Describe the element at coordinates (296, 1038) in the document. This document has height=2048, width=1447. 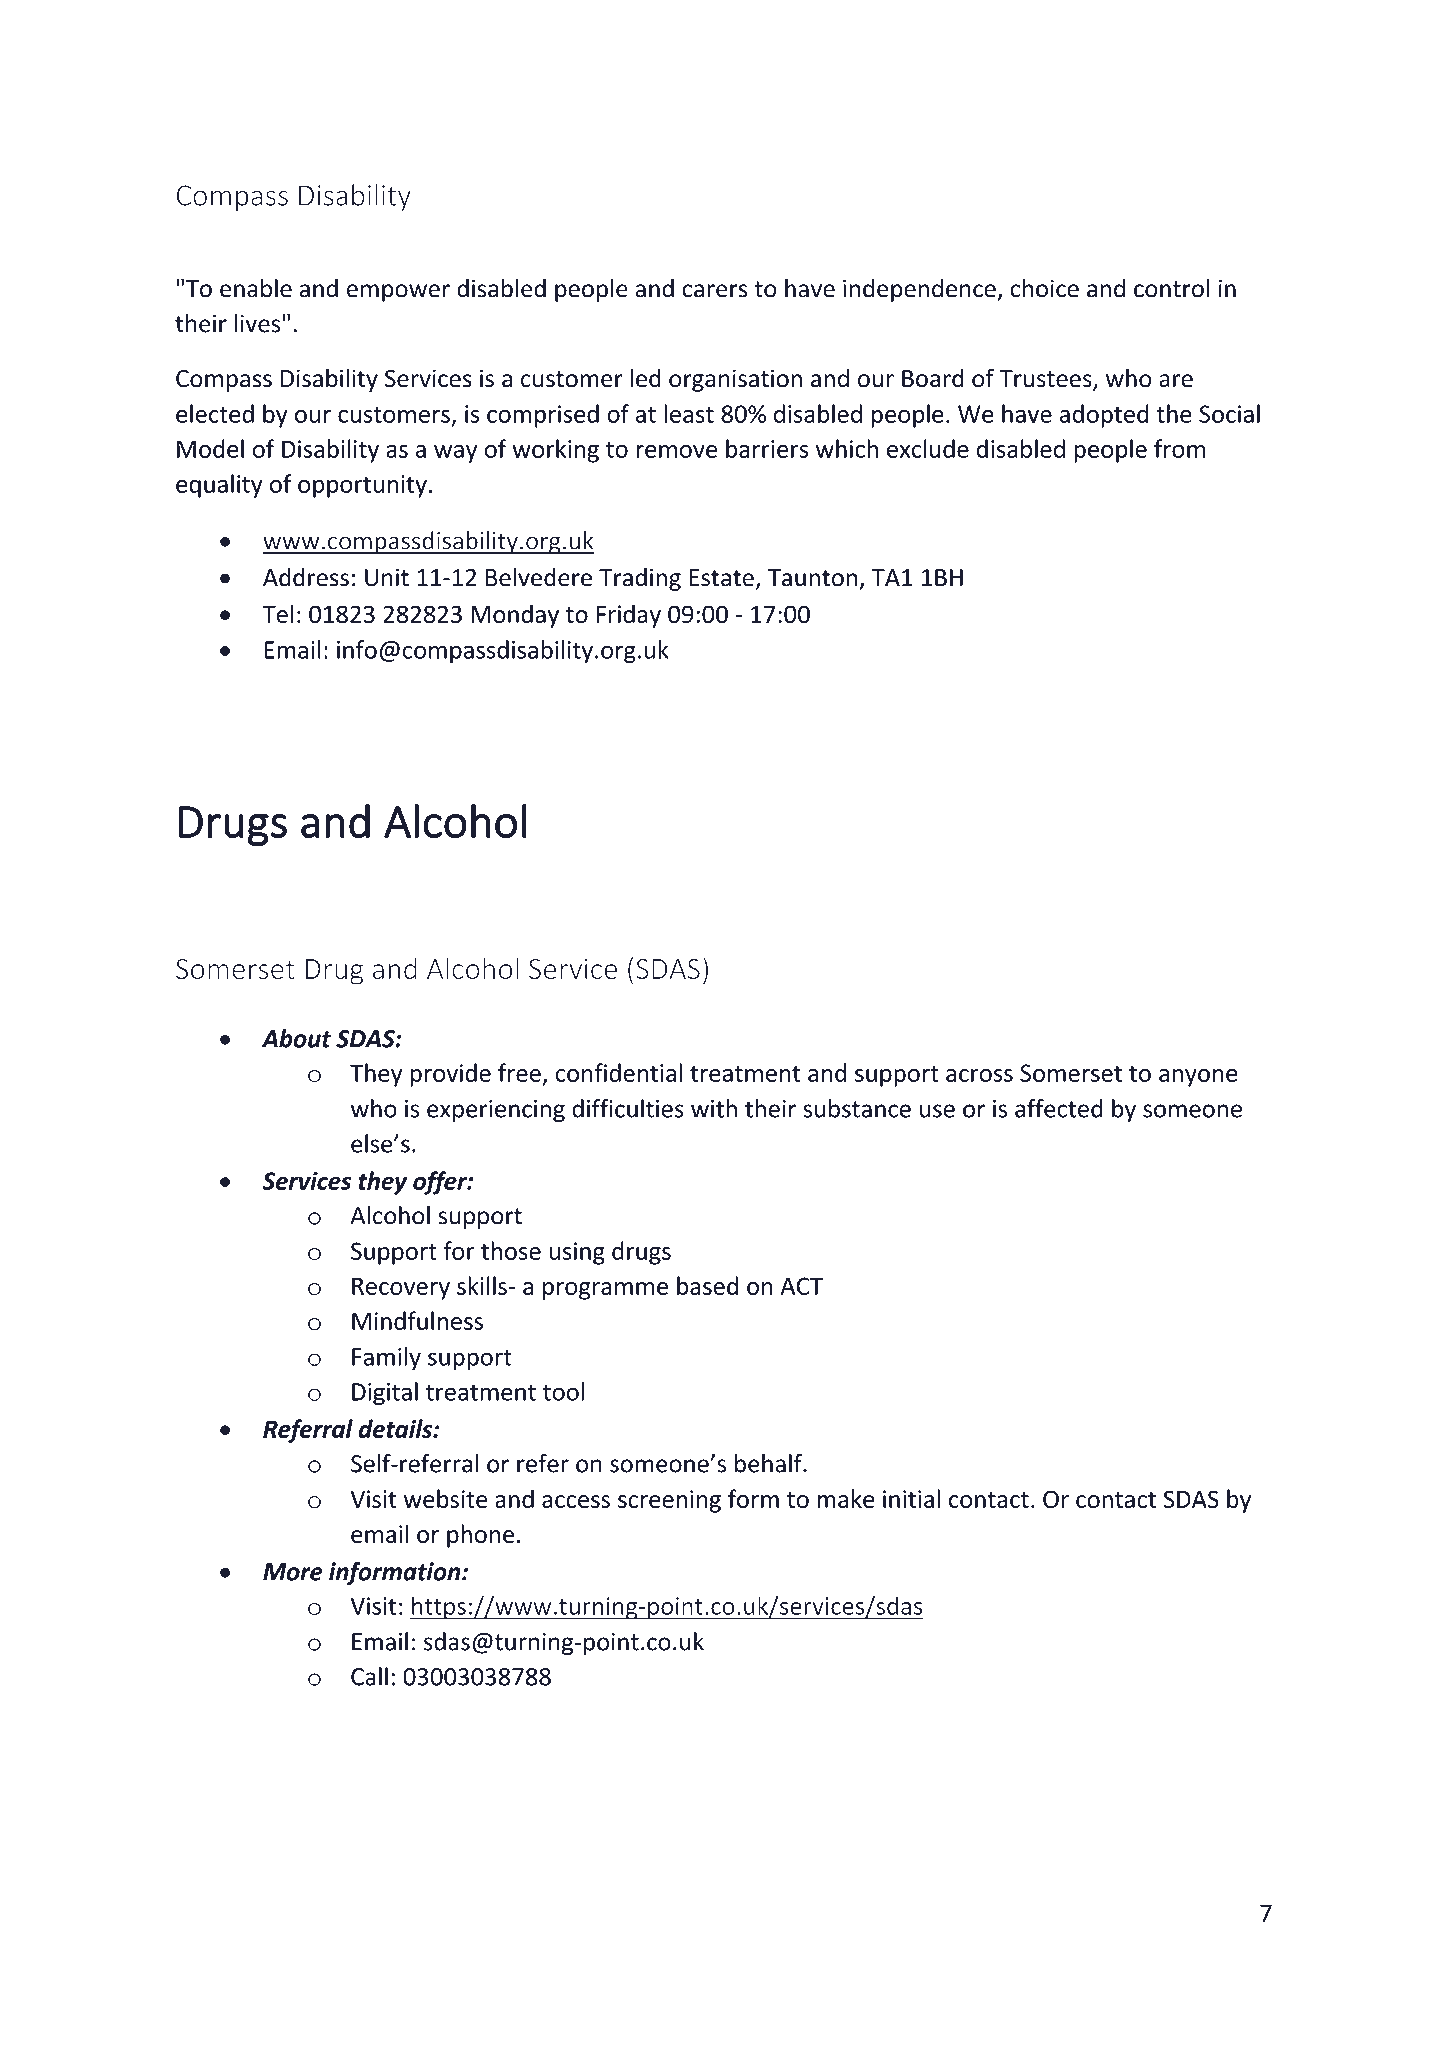
I see `About` at that location.
